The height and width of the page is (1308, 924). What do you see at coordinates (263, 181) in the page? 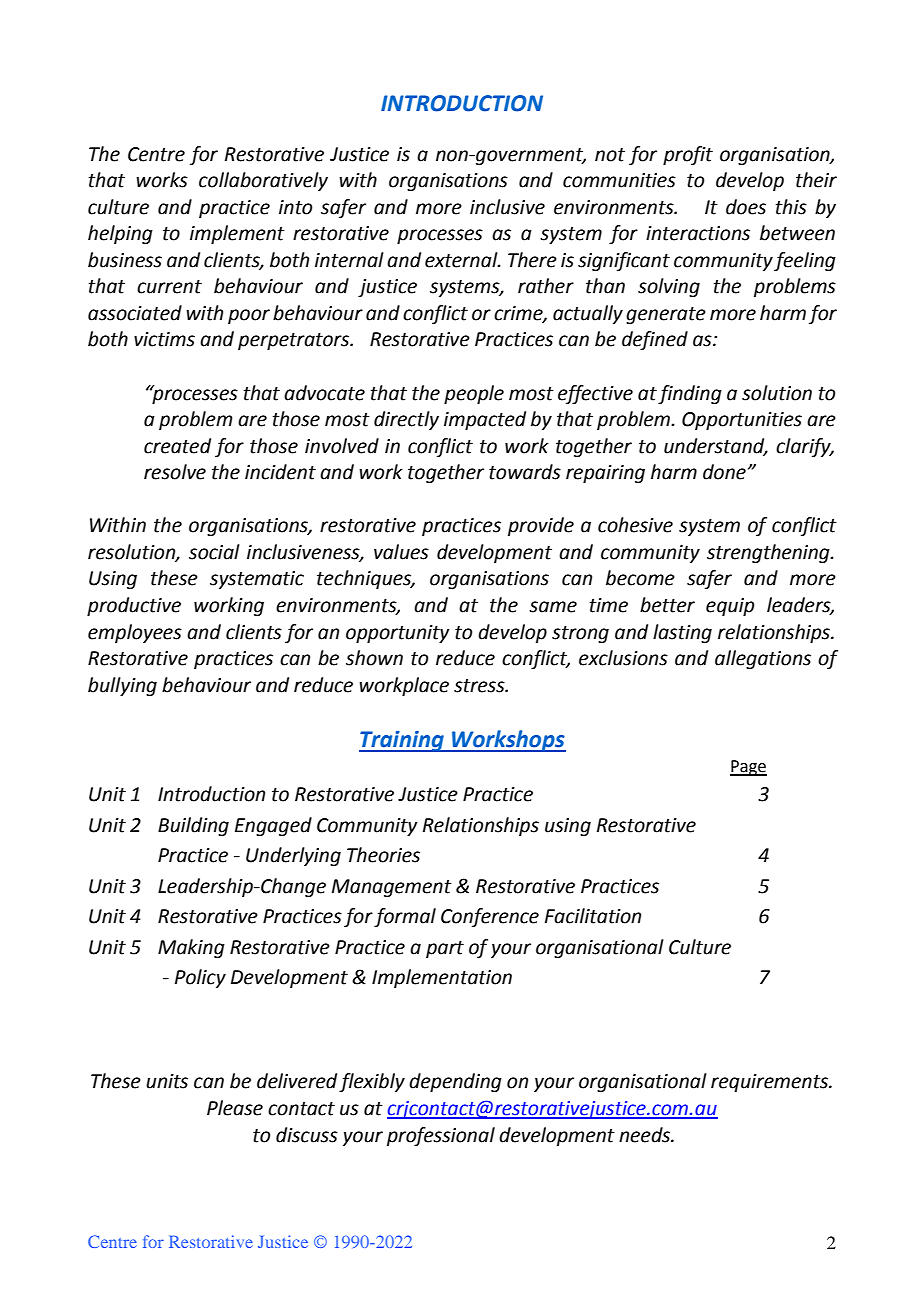
I see `collaboratively` at bounding box center [263, 181].
